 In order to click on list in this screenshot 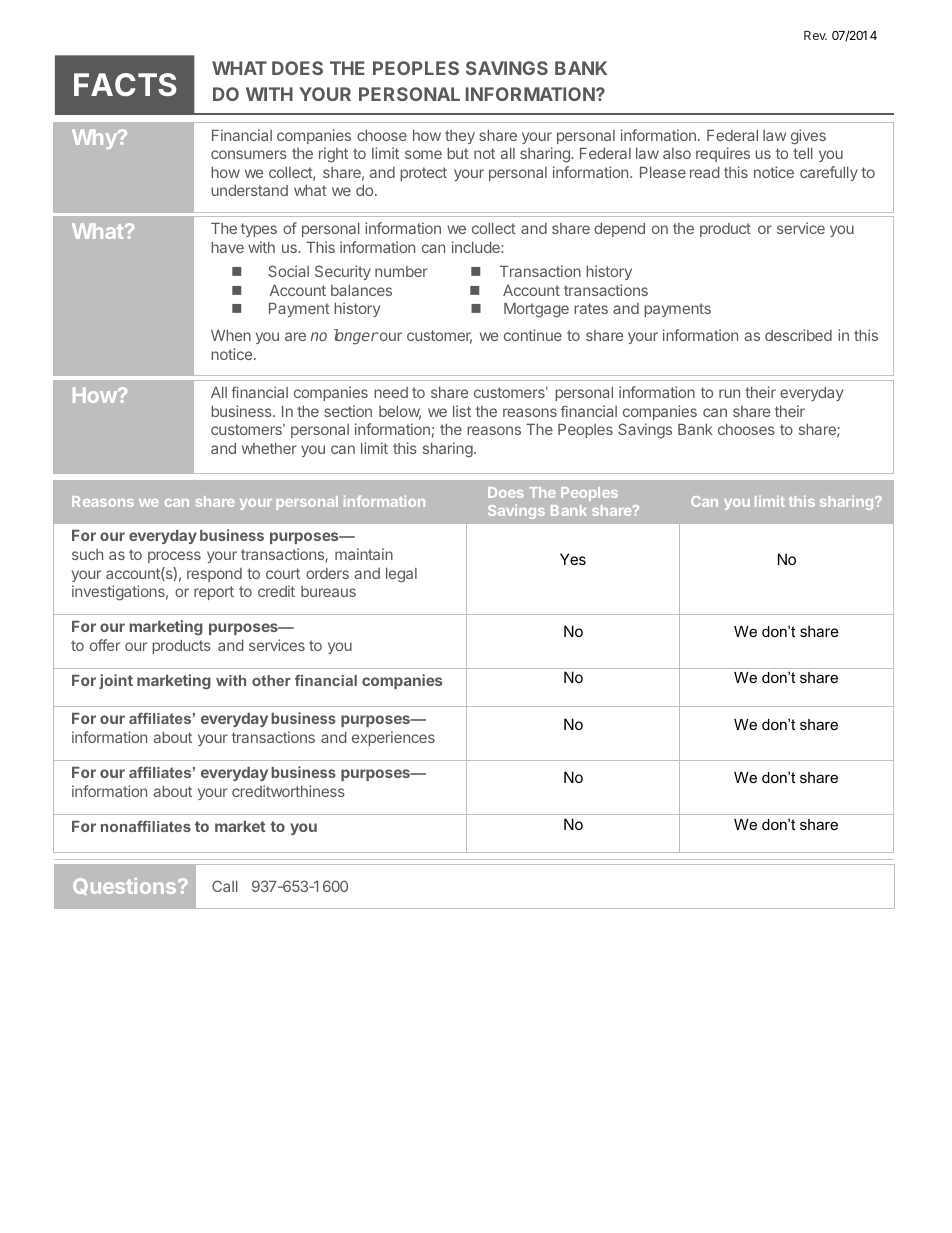, I will do `click(462, 411)`.
